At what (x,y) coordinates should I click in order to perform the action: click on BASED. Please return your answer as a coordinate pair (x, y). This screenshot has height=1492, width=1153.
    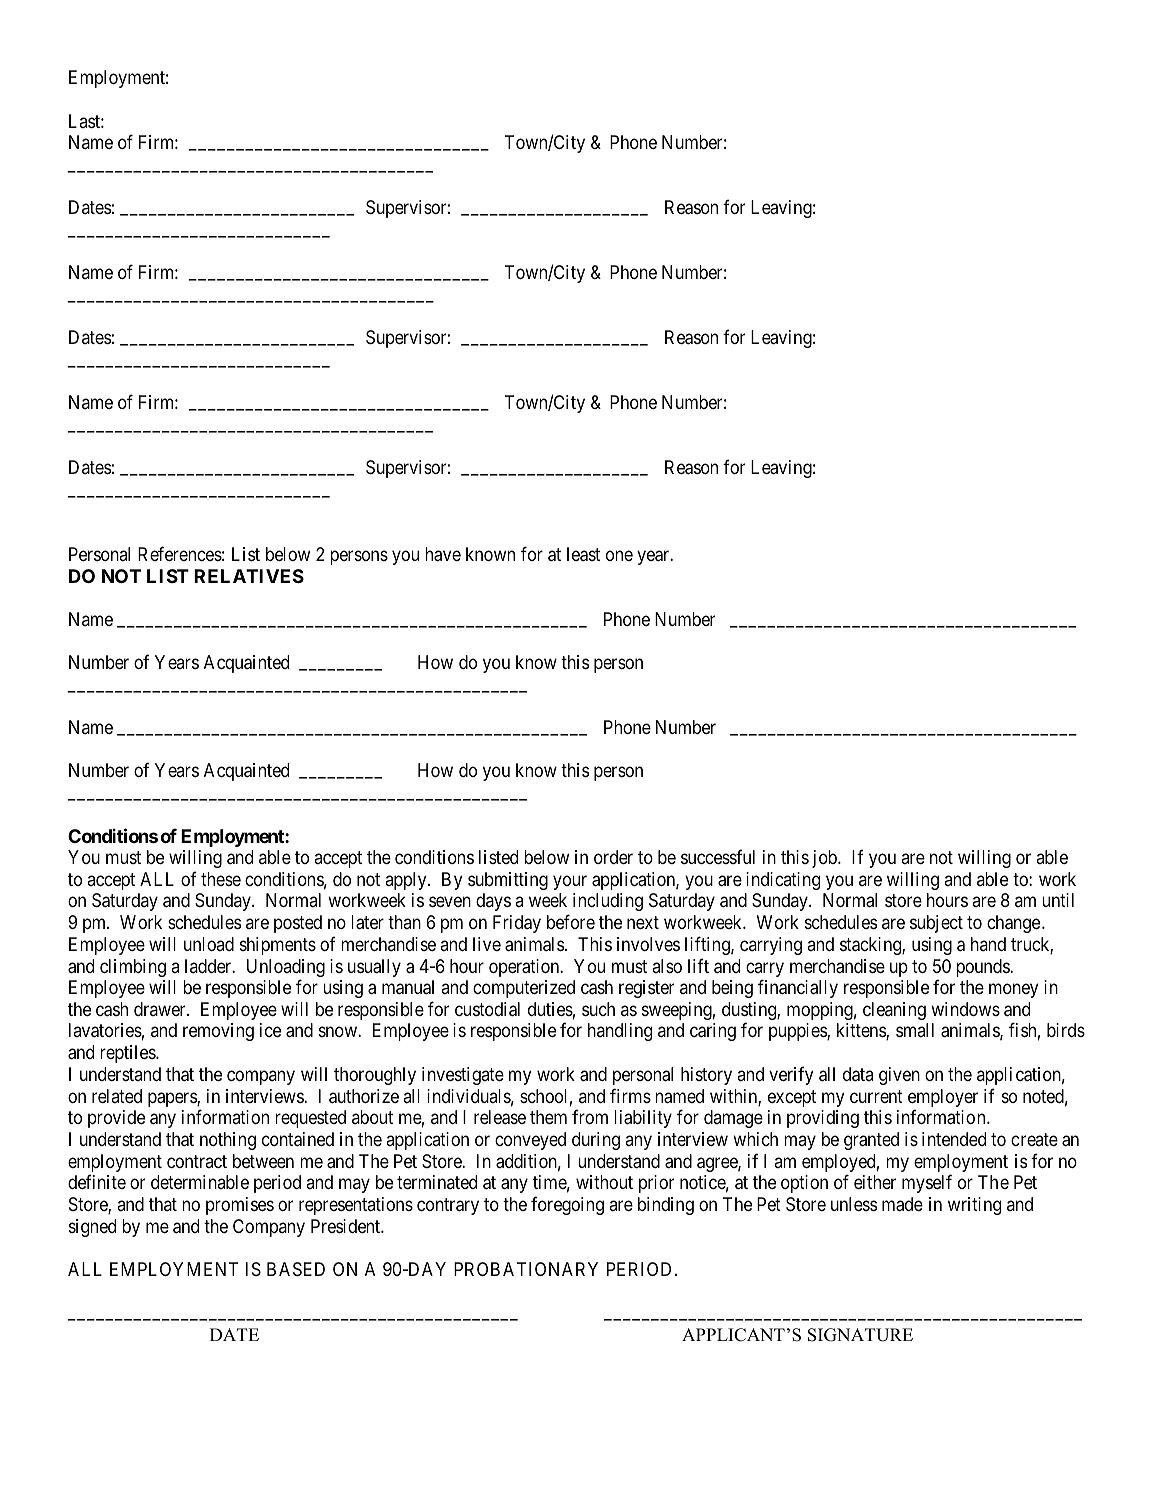
    Looking at the image, I should click on (296, 1269).
